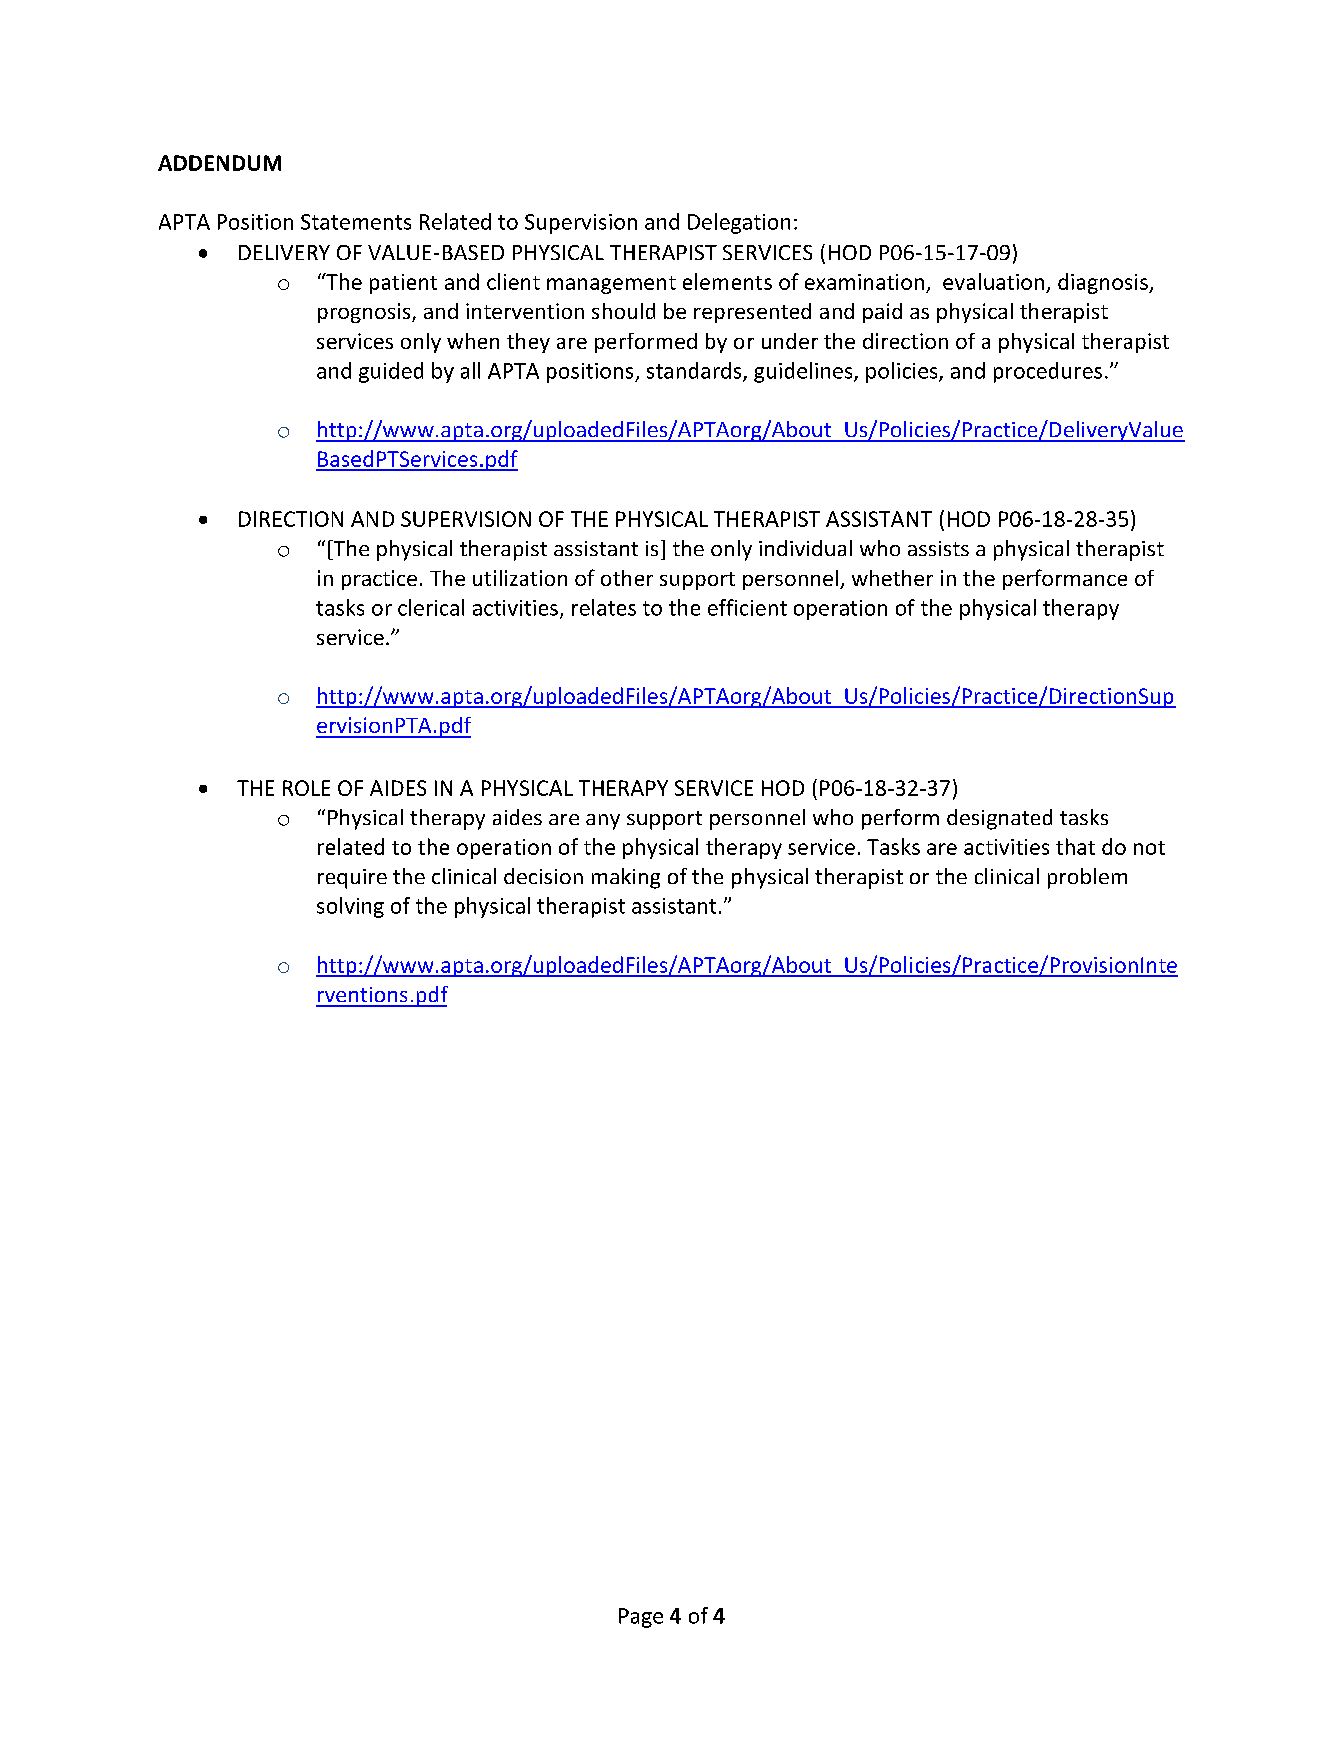 This screenshot has height=1738, width=1343. What do you see at coordinates (1075, 846) in the screenshot?
I see `that` at bounding box center [1075, 846].
